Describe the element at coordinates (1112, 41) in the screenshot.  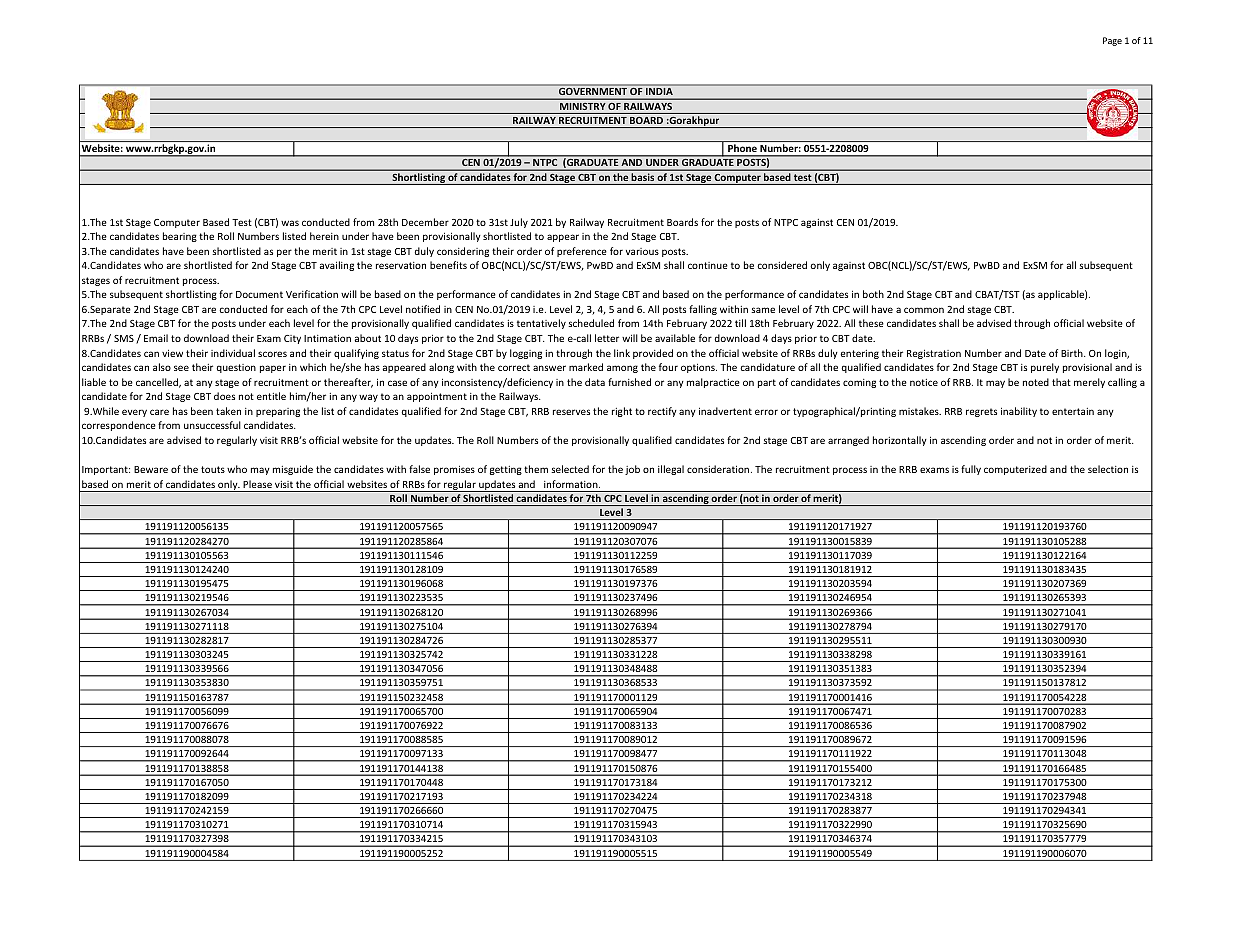
I see `Page` at that location.
